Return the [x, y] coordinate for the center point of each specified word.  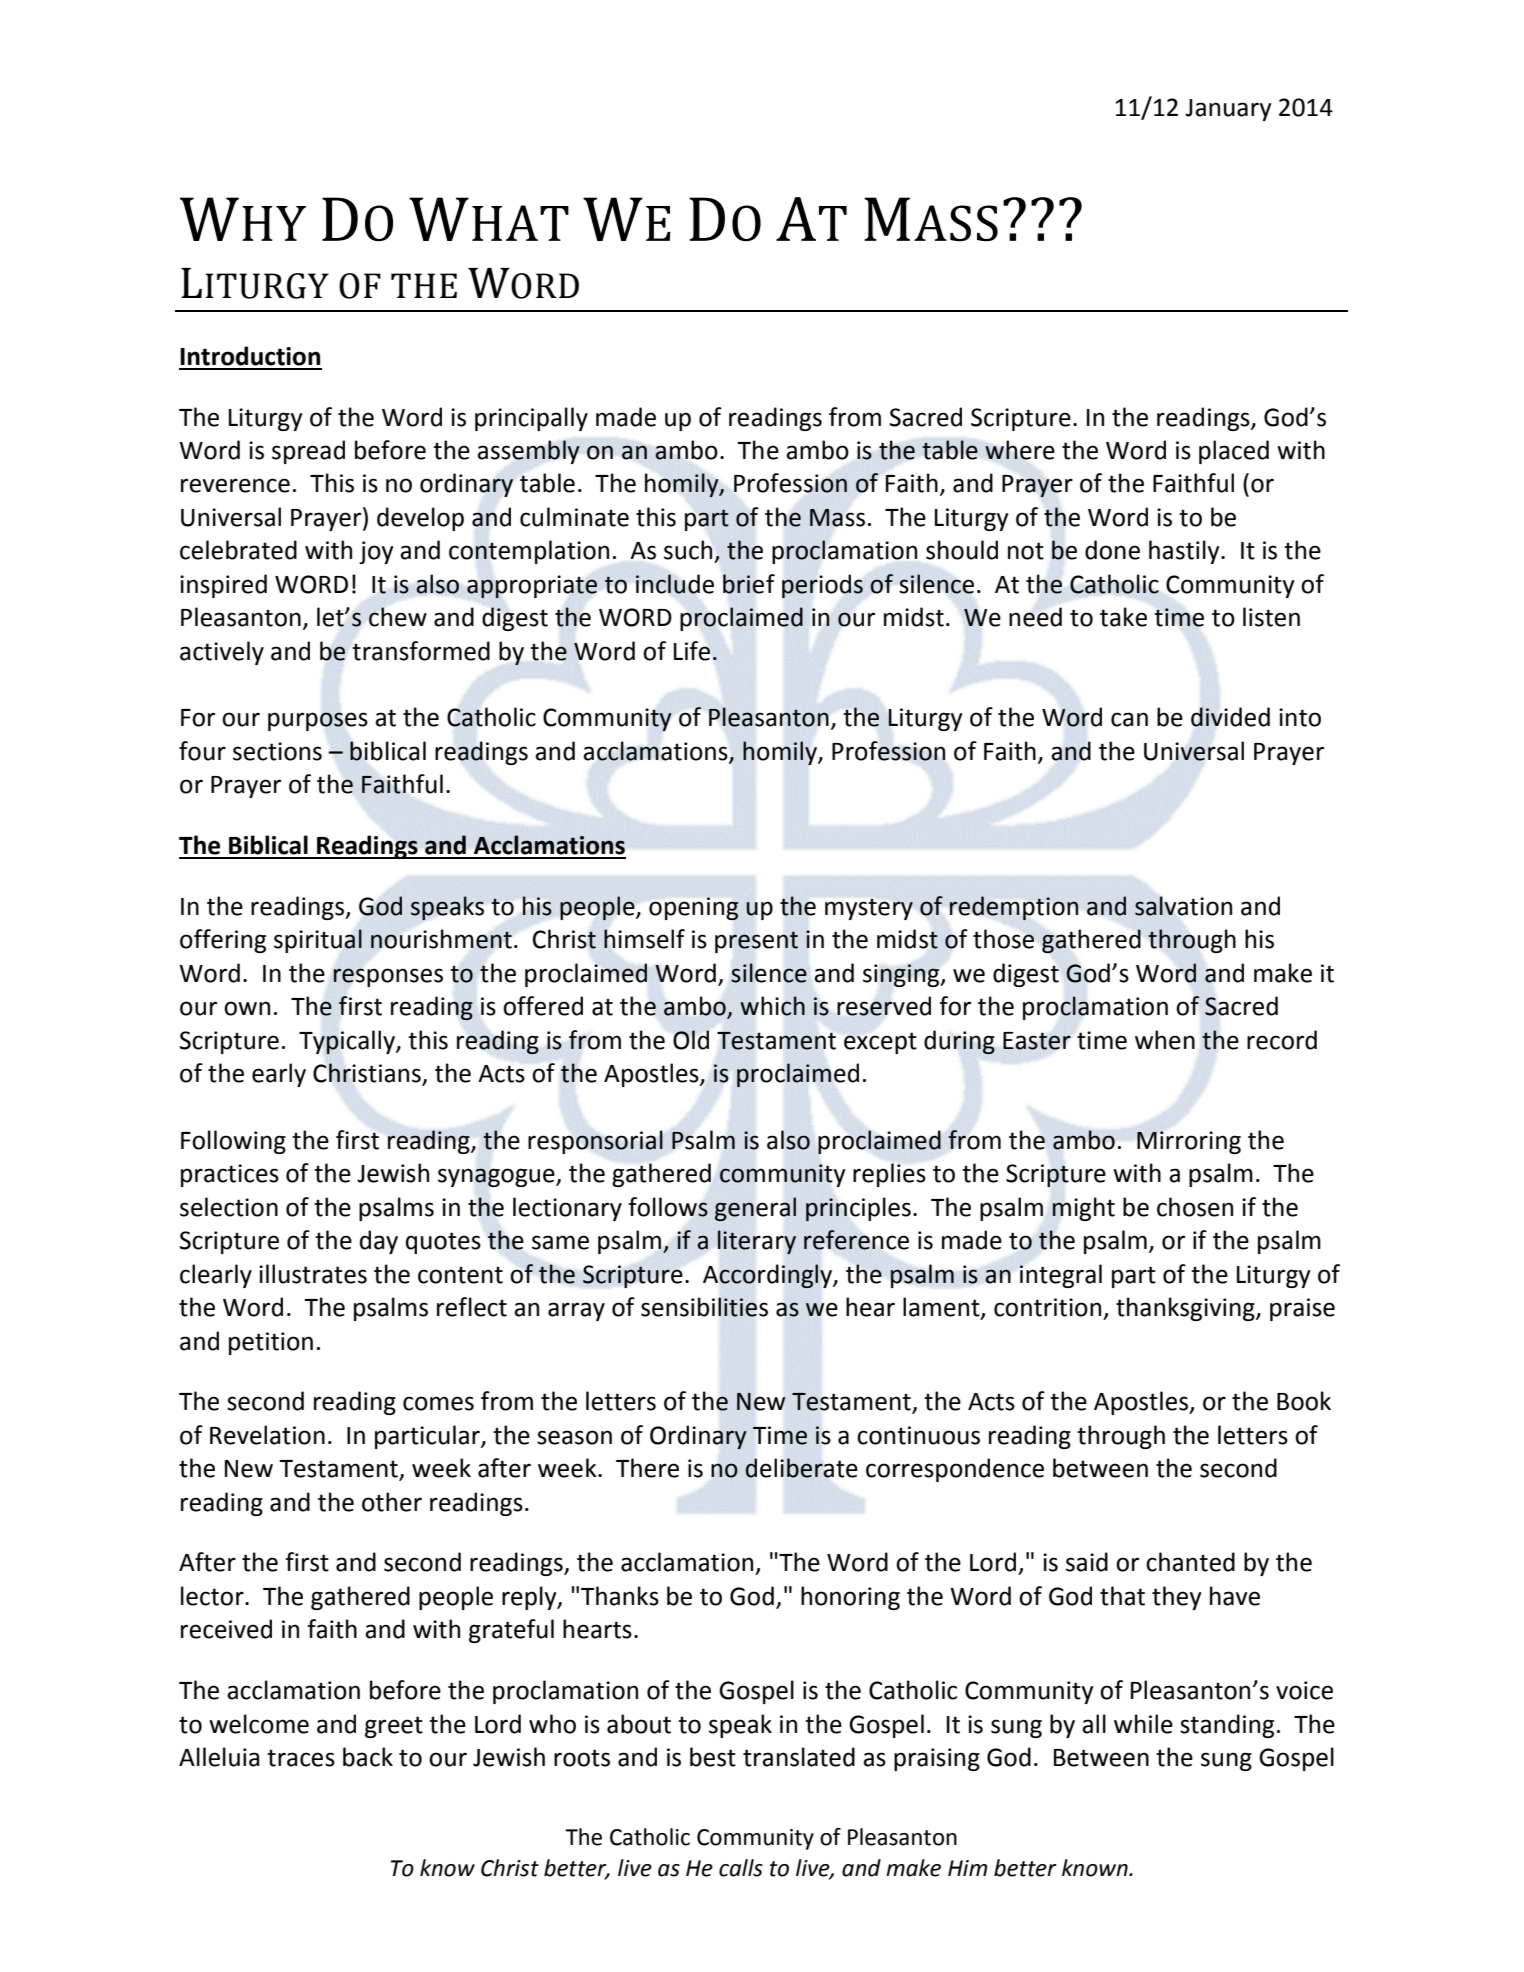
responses [388, 977]
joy [376, 552]
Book [1304, 1401]
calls [741, 1868]
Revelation [267, 1435]
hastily [1185, 552]
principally [531, 419]
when [1165, 1040]
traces [301, 1758]
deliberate [801, 1468]
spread [308, 452]
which [772, 1006]
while [1143, 1724]
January [1228, 110]
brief [749, 584]
